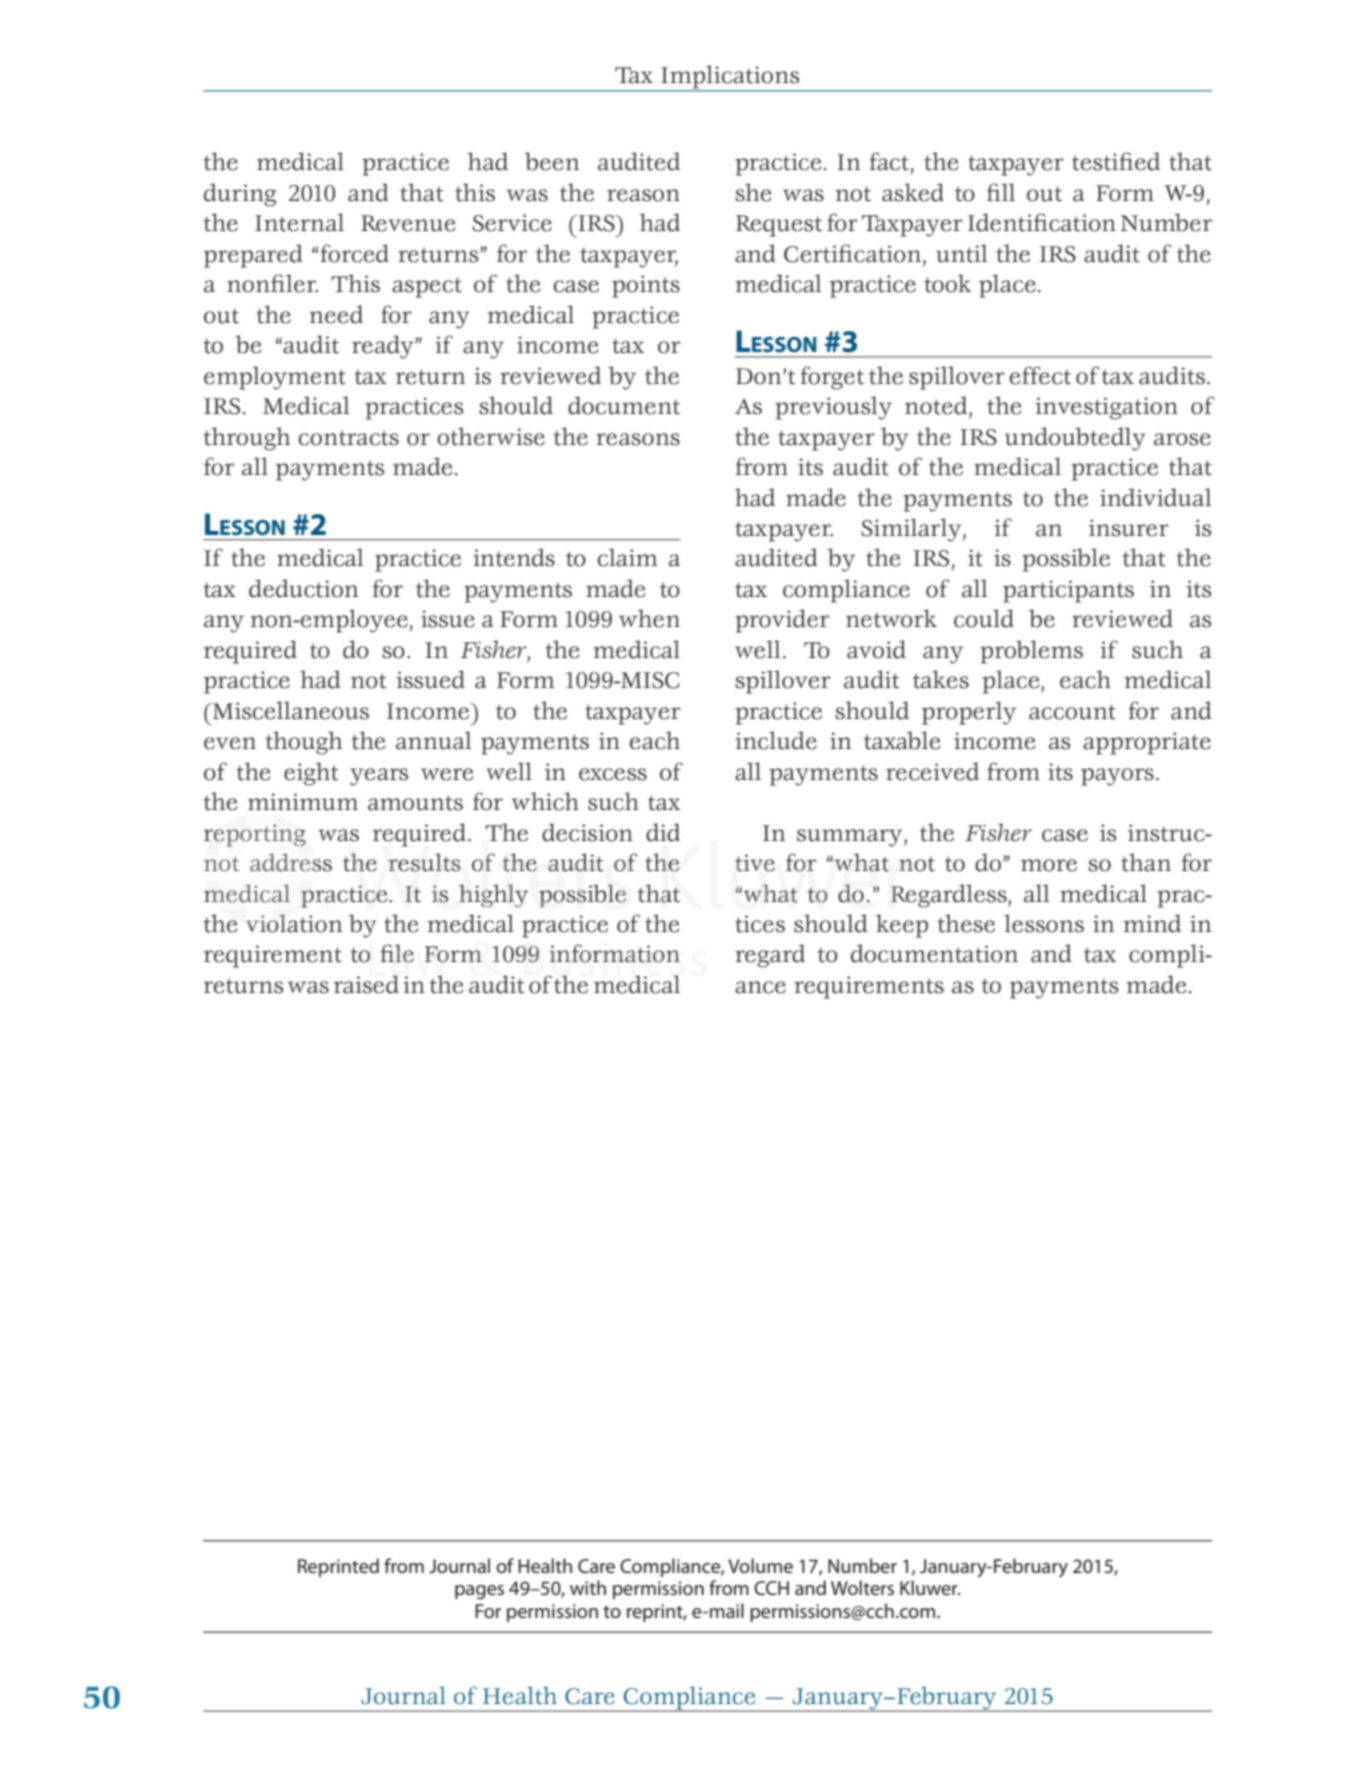 The height and width of the screenshot is (1767, 1361). What do you see at coordinates (299, 222) in the screenshot?
I see `Internal` at bounding box center [299, 222].
